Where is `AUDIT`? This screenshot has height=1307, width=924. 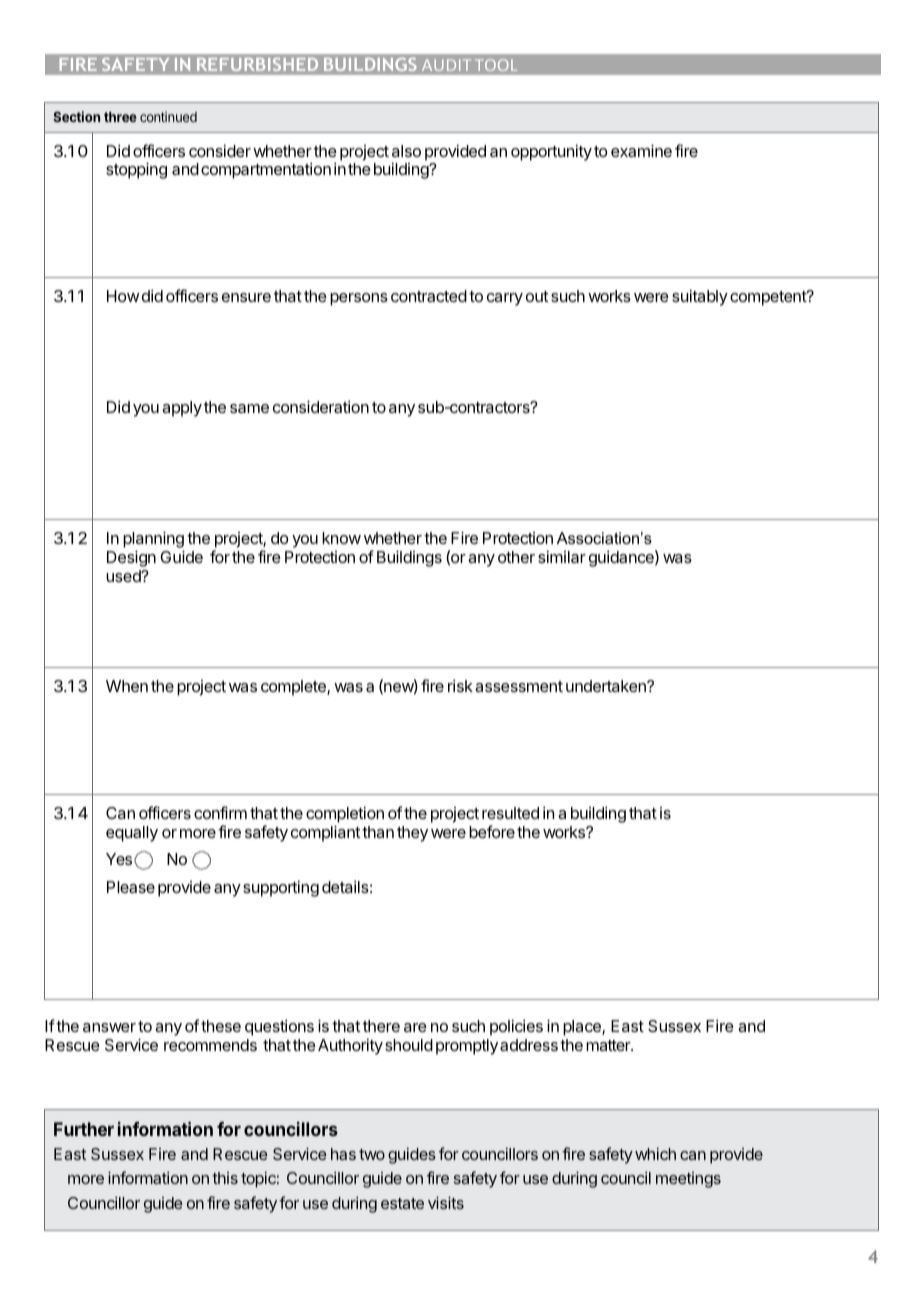
AUDIT is located at coordinates (446, 65).
